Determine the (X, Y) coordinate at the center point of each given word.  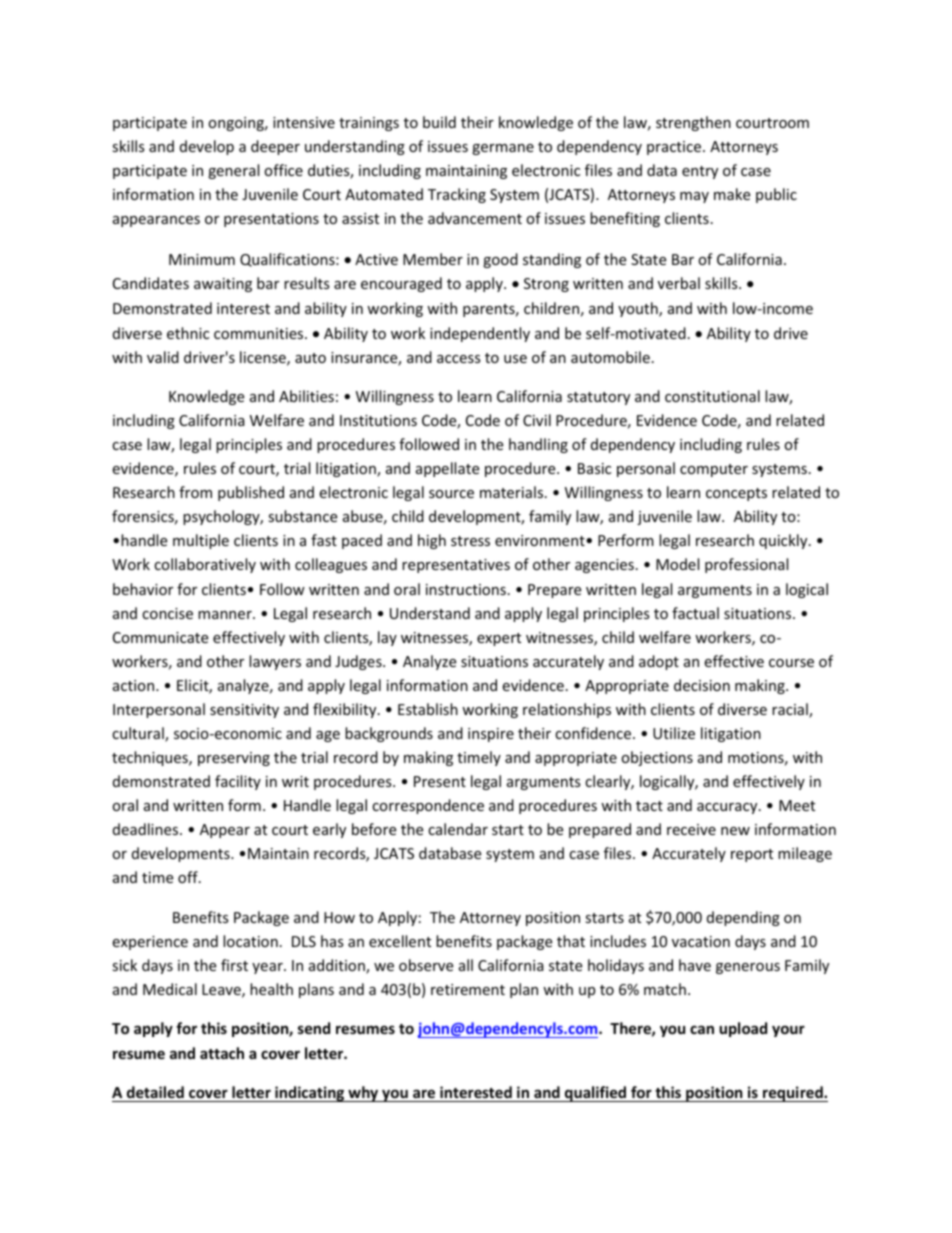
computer (714, 470)
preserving (234, 759)
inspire (491, 735)
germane (503, 149)
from (195, 492)
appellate (447, 469)
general (233, 171)
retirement (468, 989)
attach (222, 1053)
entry (700, 172)
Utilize (674, 733)
